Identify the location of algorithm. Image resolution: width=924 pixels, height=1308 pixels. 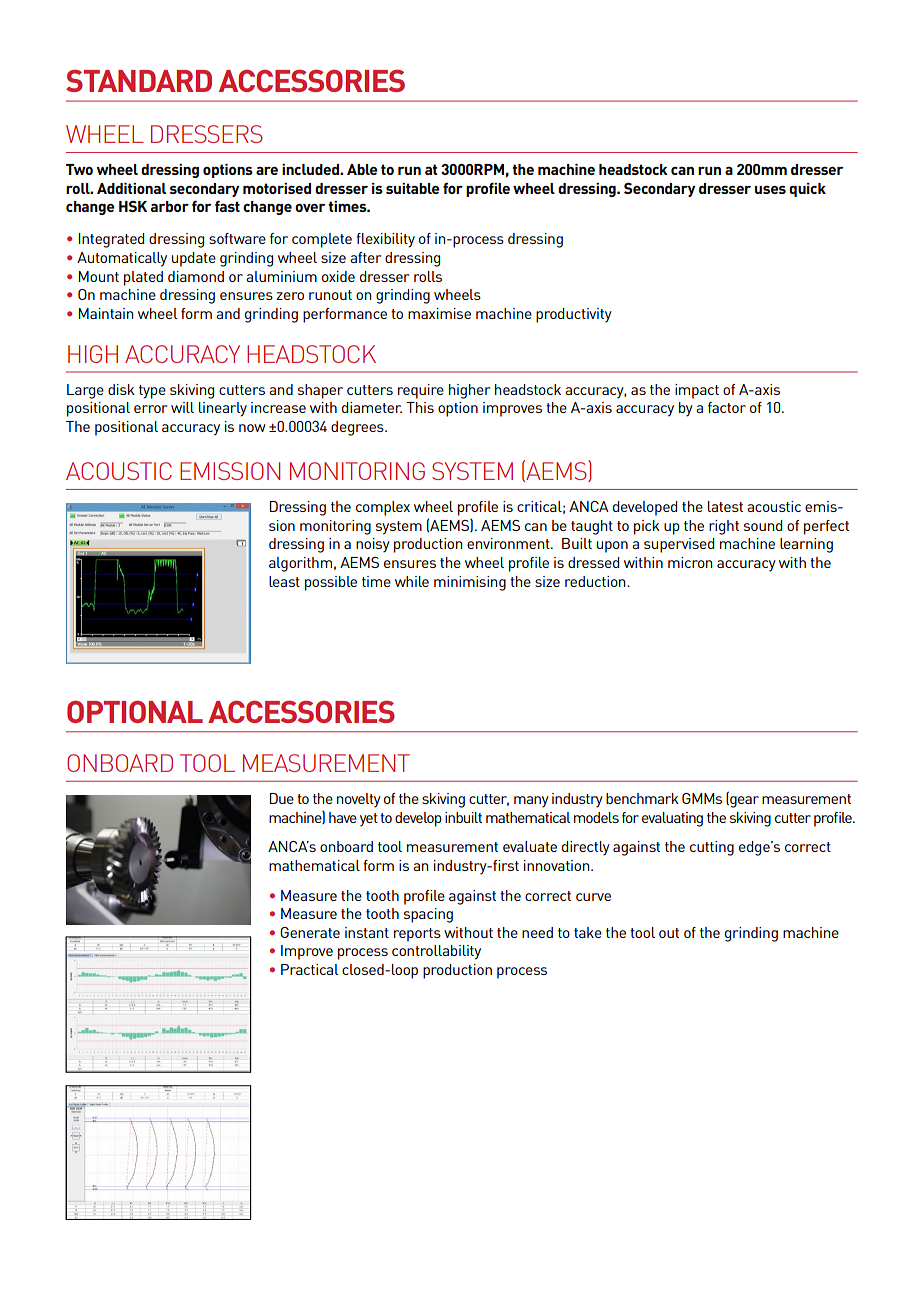
(300, 564).
